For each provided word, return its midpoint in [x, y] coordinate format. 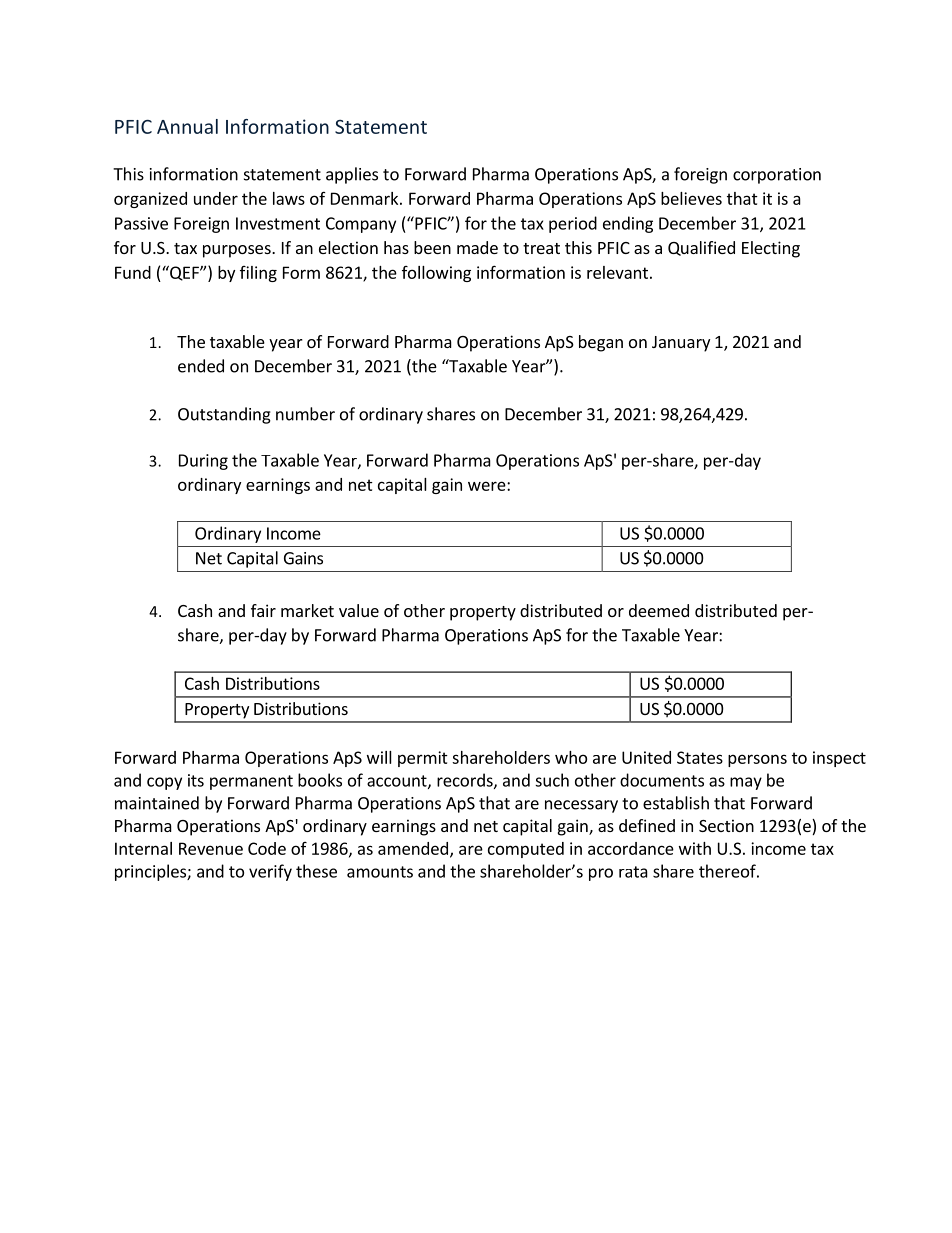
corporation [777, 176]
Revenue [211, 848]
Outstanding [224, 415]
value [359, 610]
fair [263, 610]
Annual [187, 126]
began [601, 343]
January [681, 344]
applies [352, 175]
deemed [659, 610]
